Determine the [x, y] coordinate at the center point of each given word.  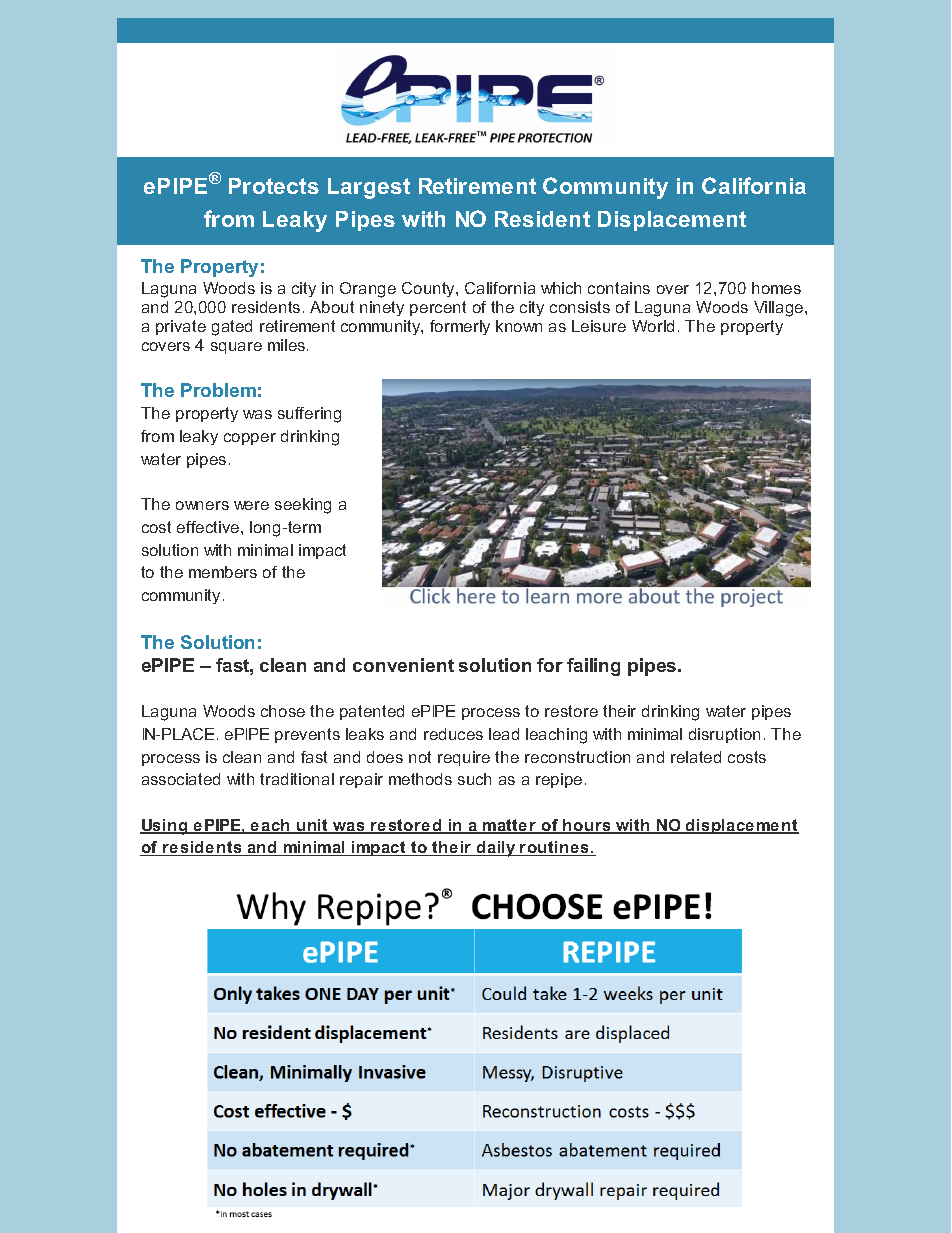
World [653, 326]
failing [593, 667]
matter [510, 826]
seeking [303, 506]
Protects [274, 186]
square [236, 348]
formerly [460, 327]
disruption [724, 735]
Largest [369, 188]
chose [283, 711]
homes [776, 288]
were [251, 505]
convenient [403, 665]
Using [165, 827]
